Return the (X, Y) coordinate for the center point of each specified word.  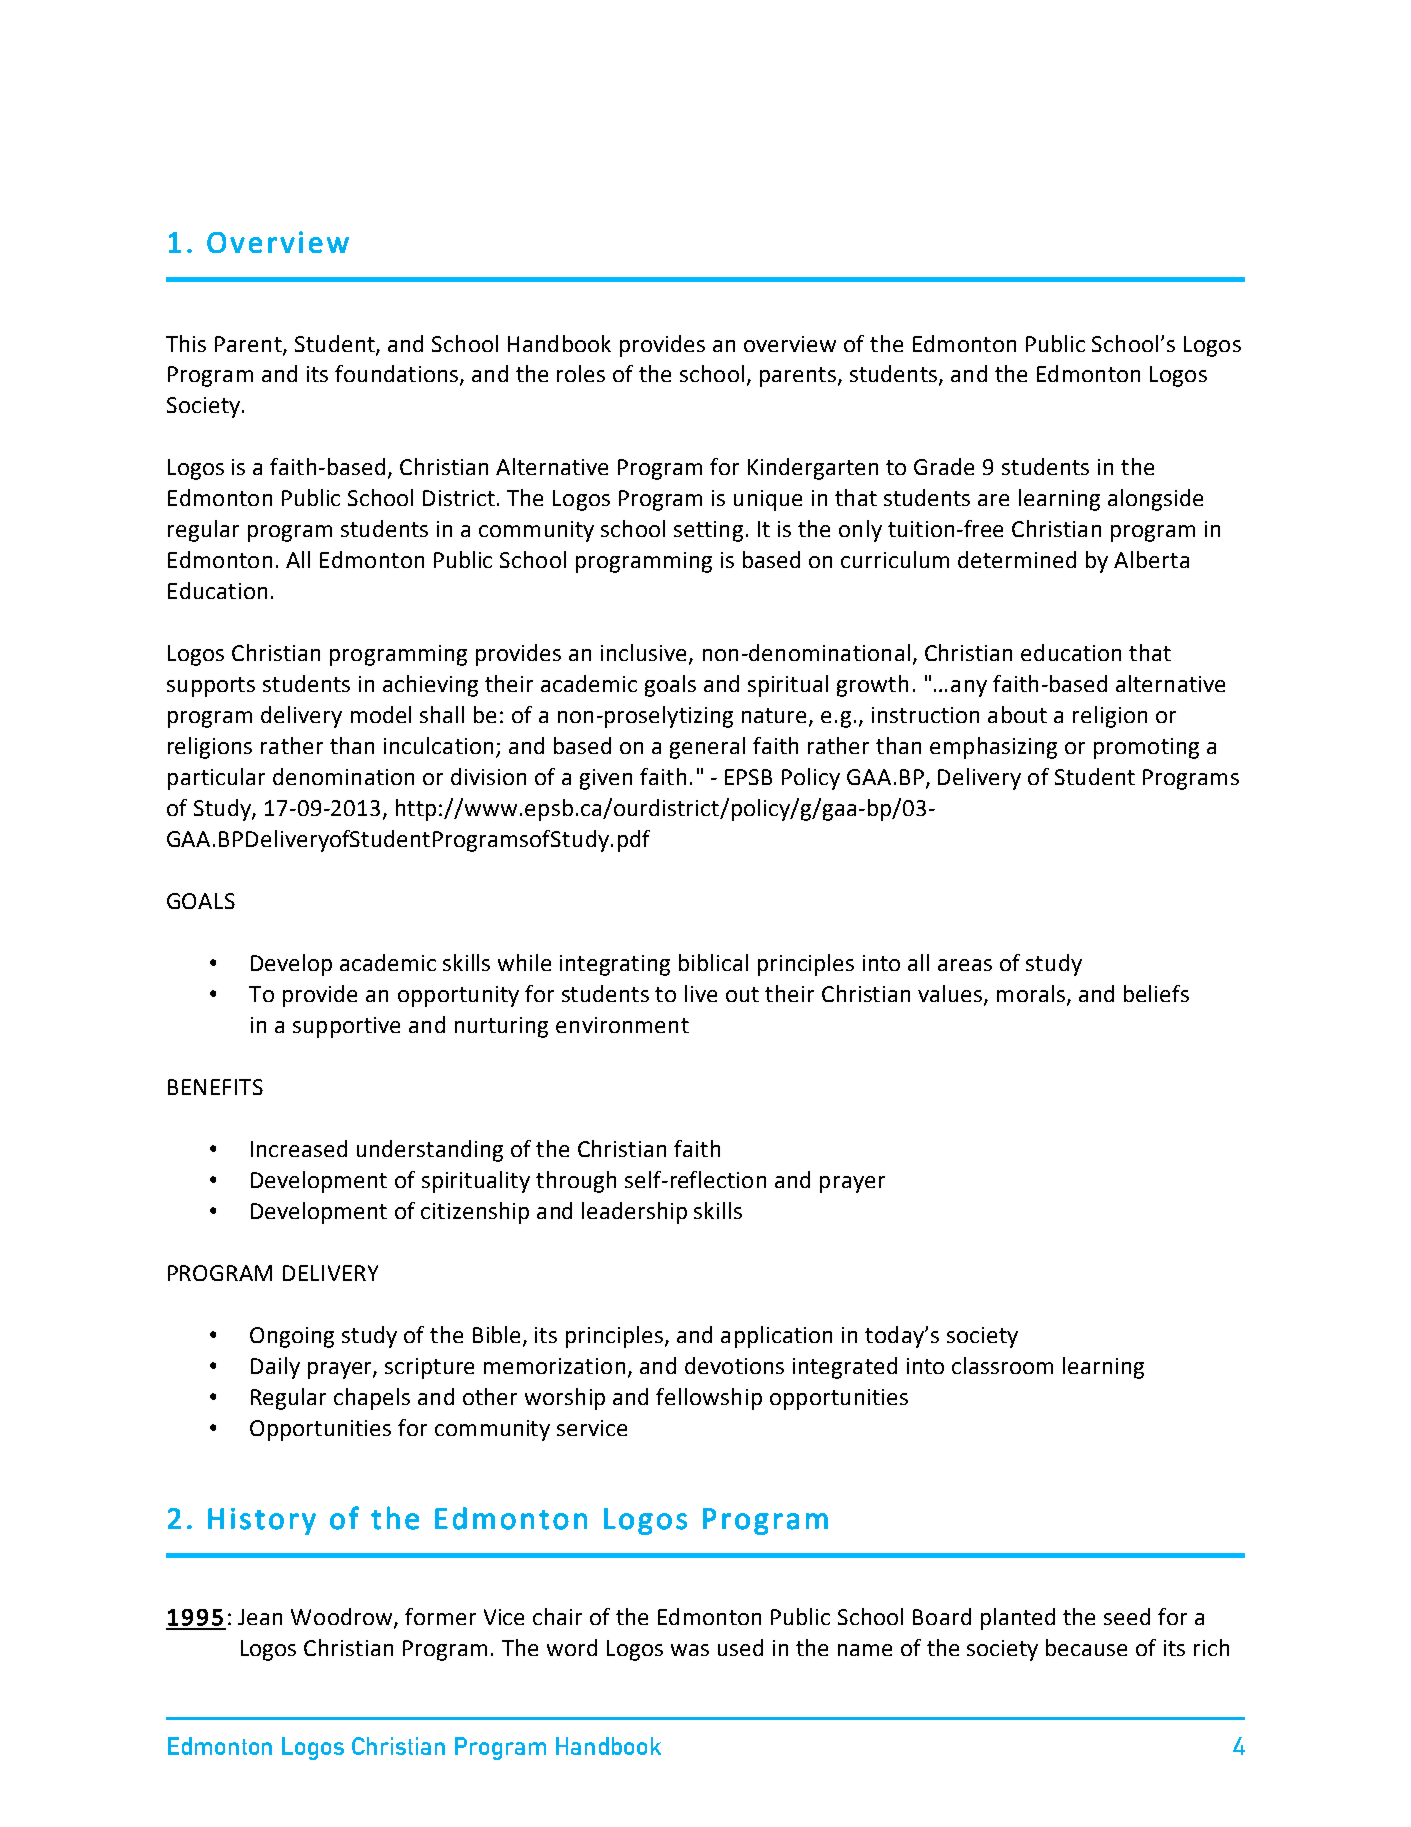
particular (216, 779)
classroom (1002, 1365)
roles (581, 373)
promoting (1146, 748)
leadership (634, 1213)
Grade (944, 466)
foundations (398, 375)
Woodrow (343, 1618)
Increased (299, 1148)
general (707, 748)
